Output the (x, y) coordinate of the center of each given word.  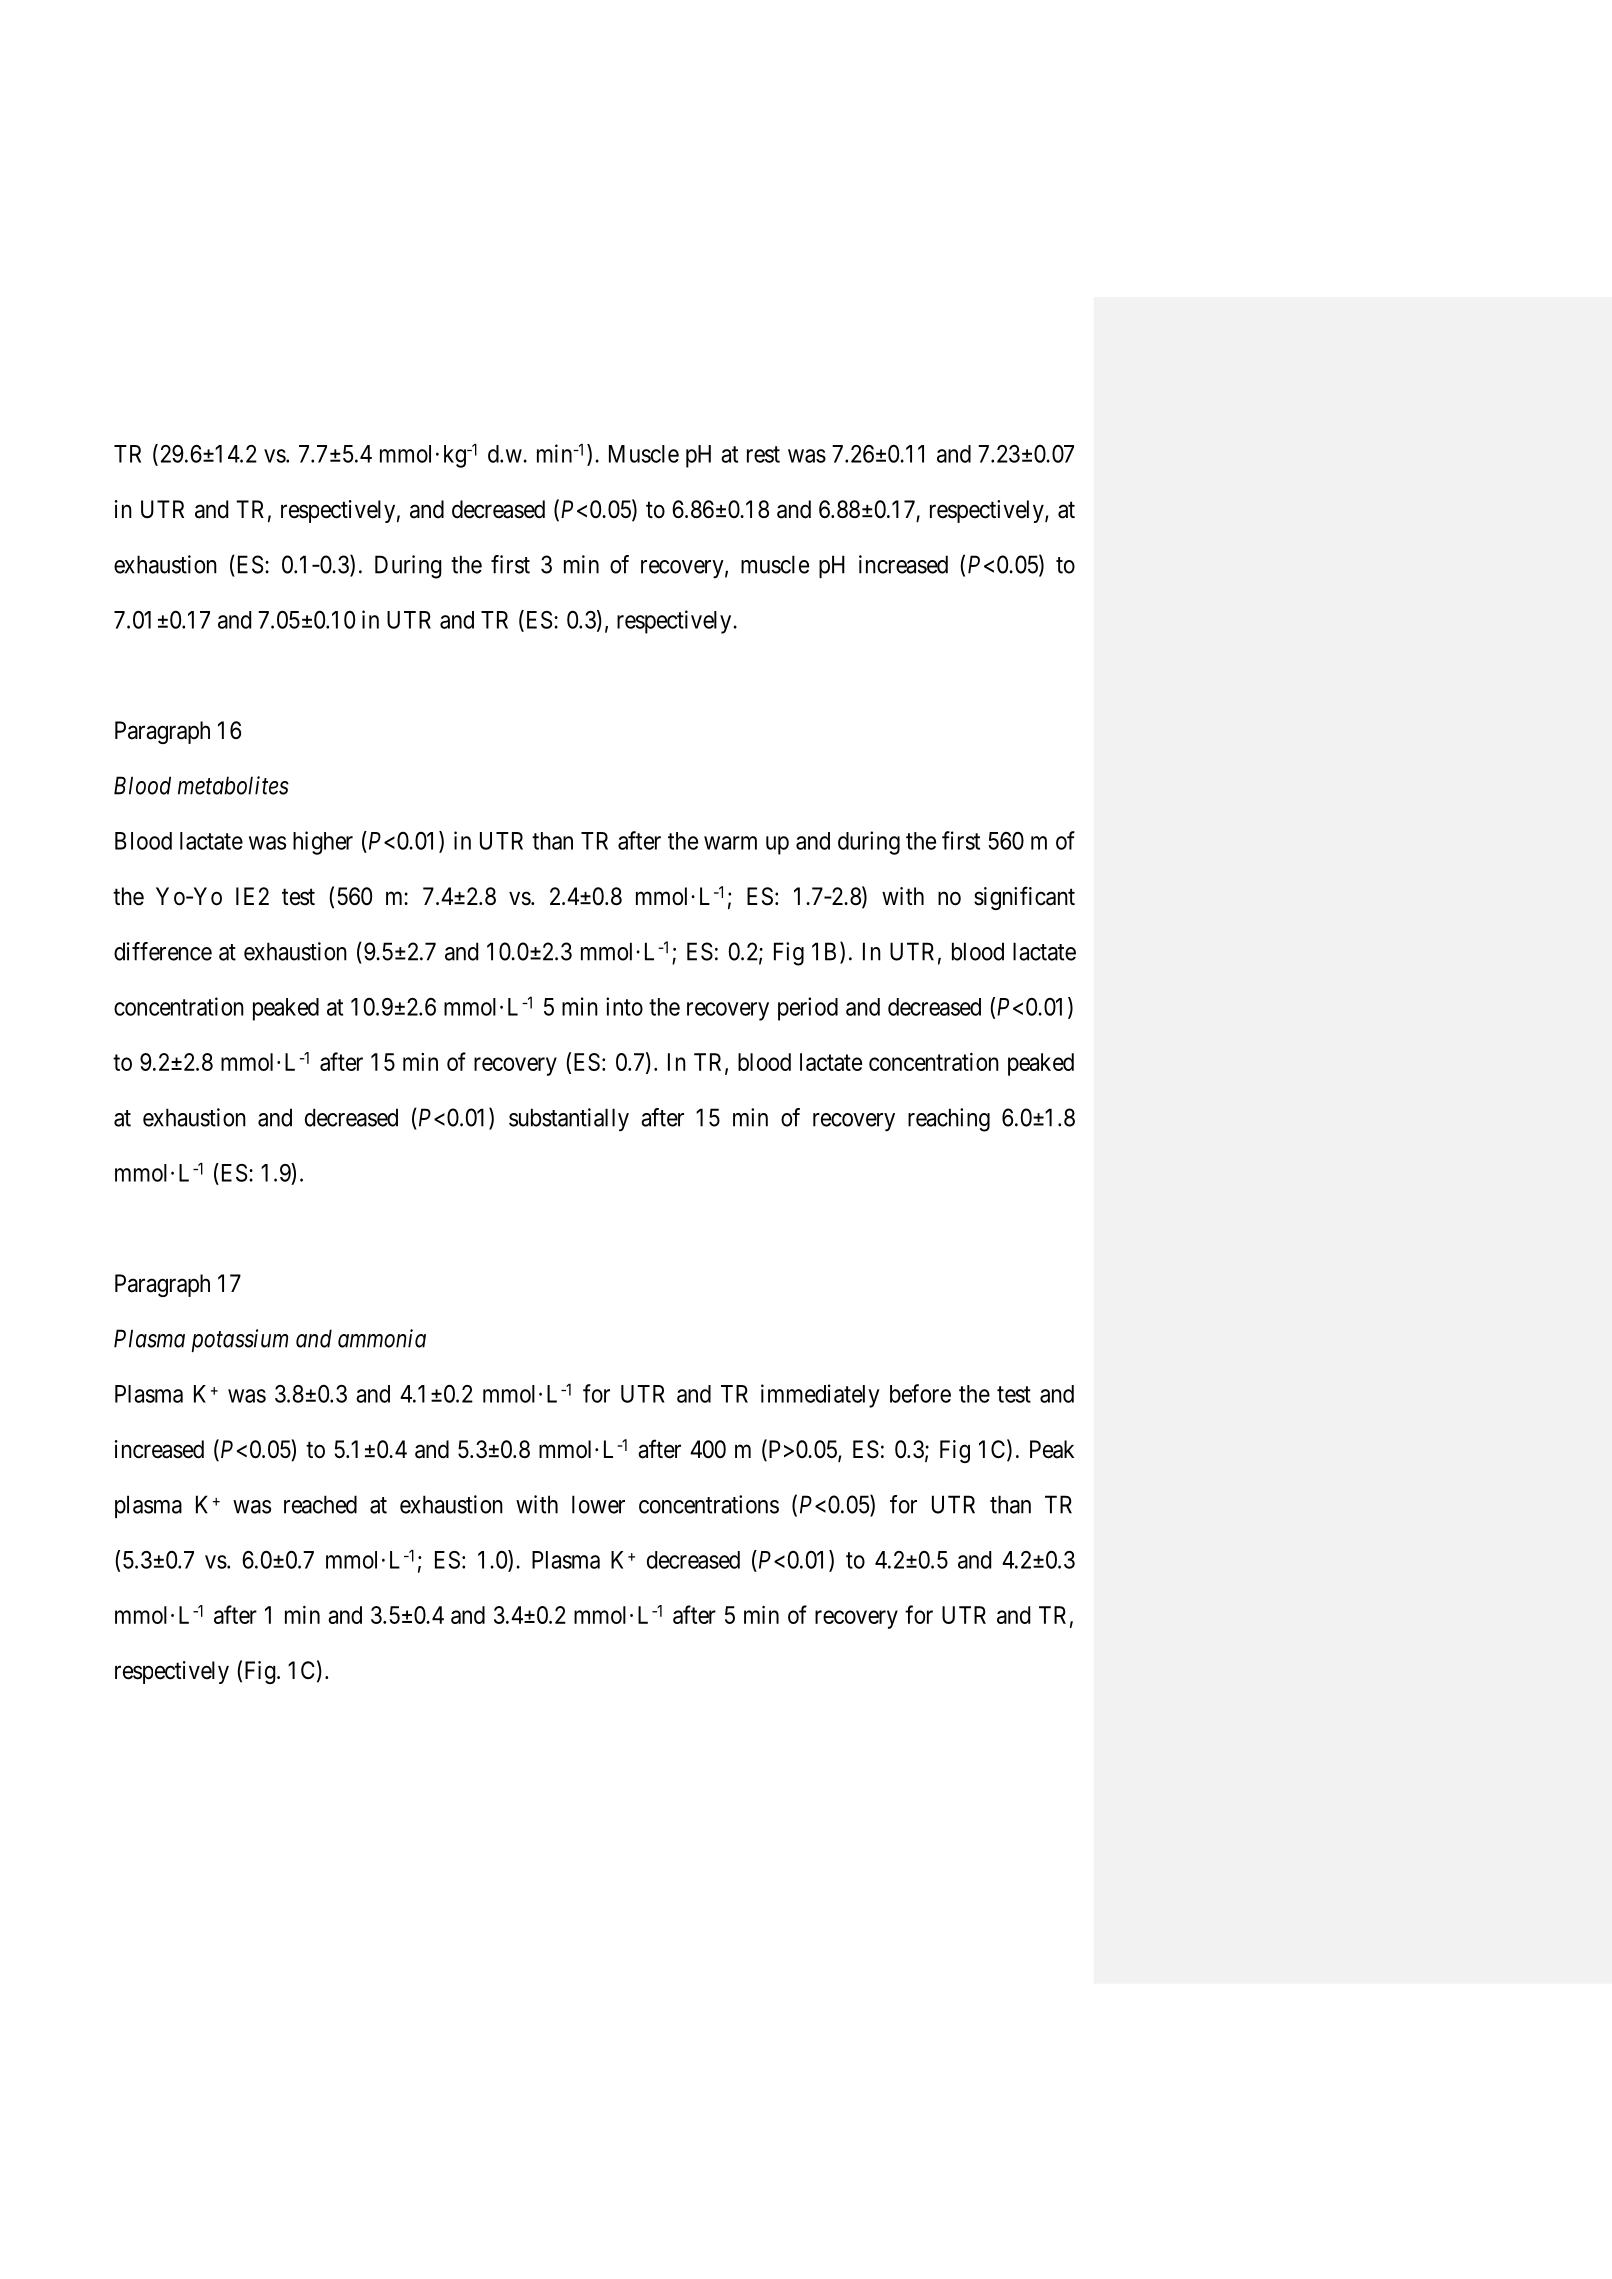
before (920, 1393)
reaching (949, 1120)
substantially (569, 1120)
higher (323, 843)
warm (730, 843)
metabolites (233, 785)
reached (320, 1504)
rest (763, 454)
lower (598, 1504)
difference (163, 951)
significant (1024, 898)
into (624, 1006)
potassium (239, 1340)
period (808, 1009)
